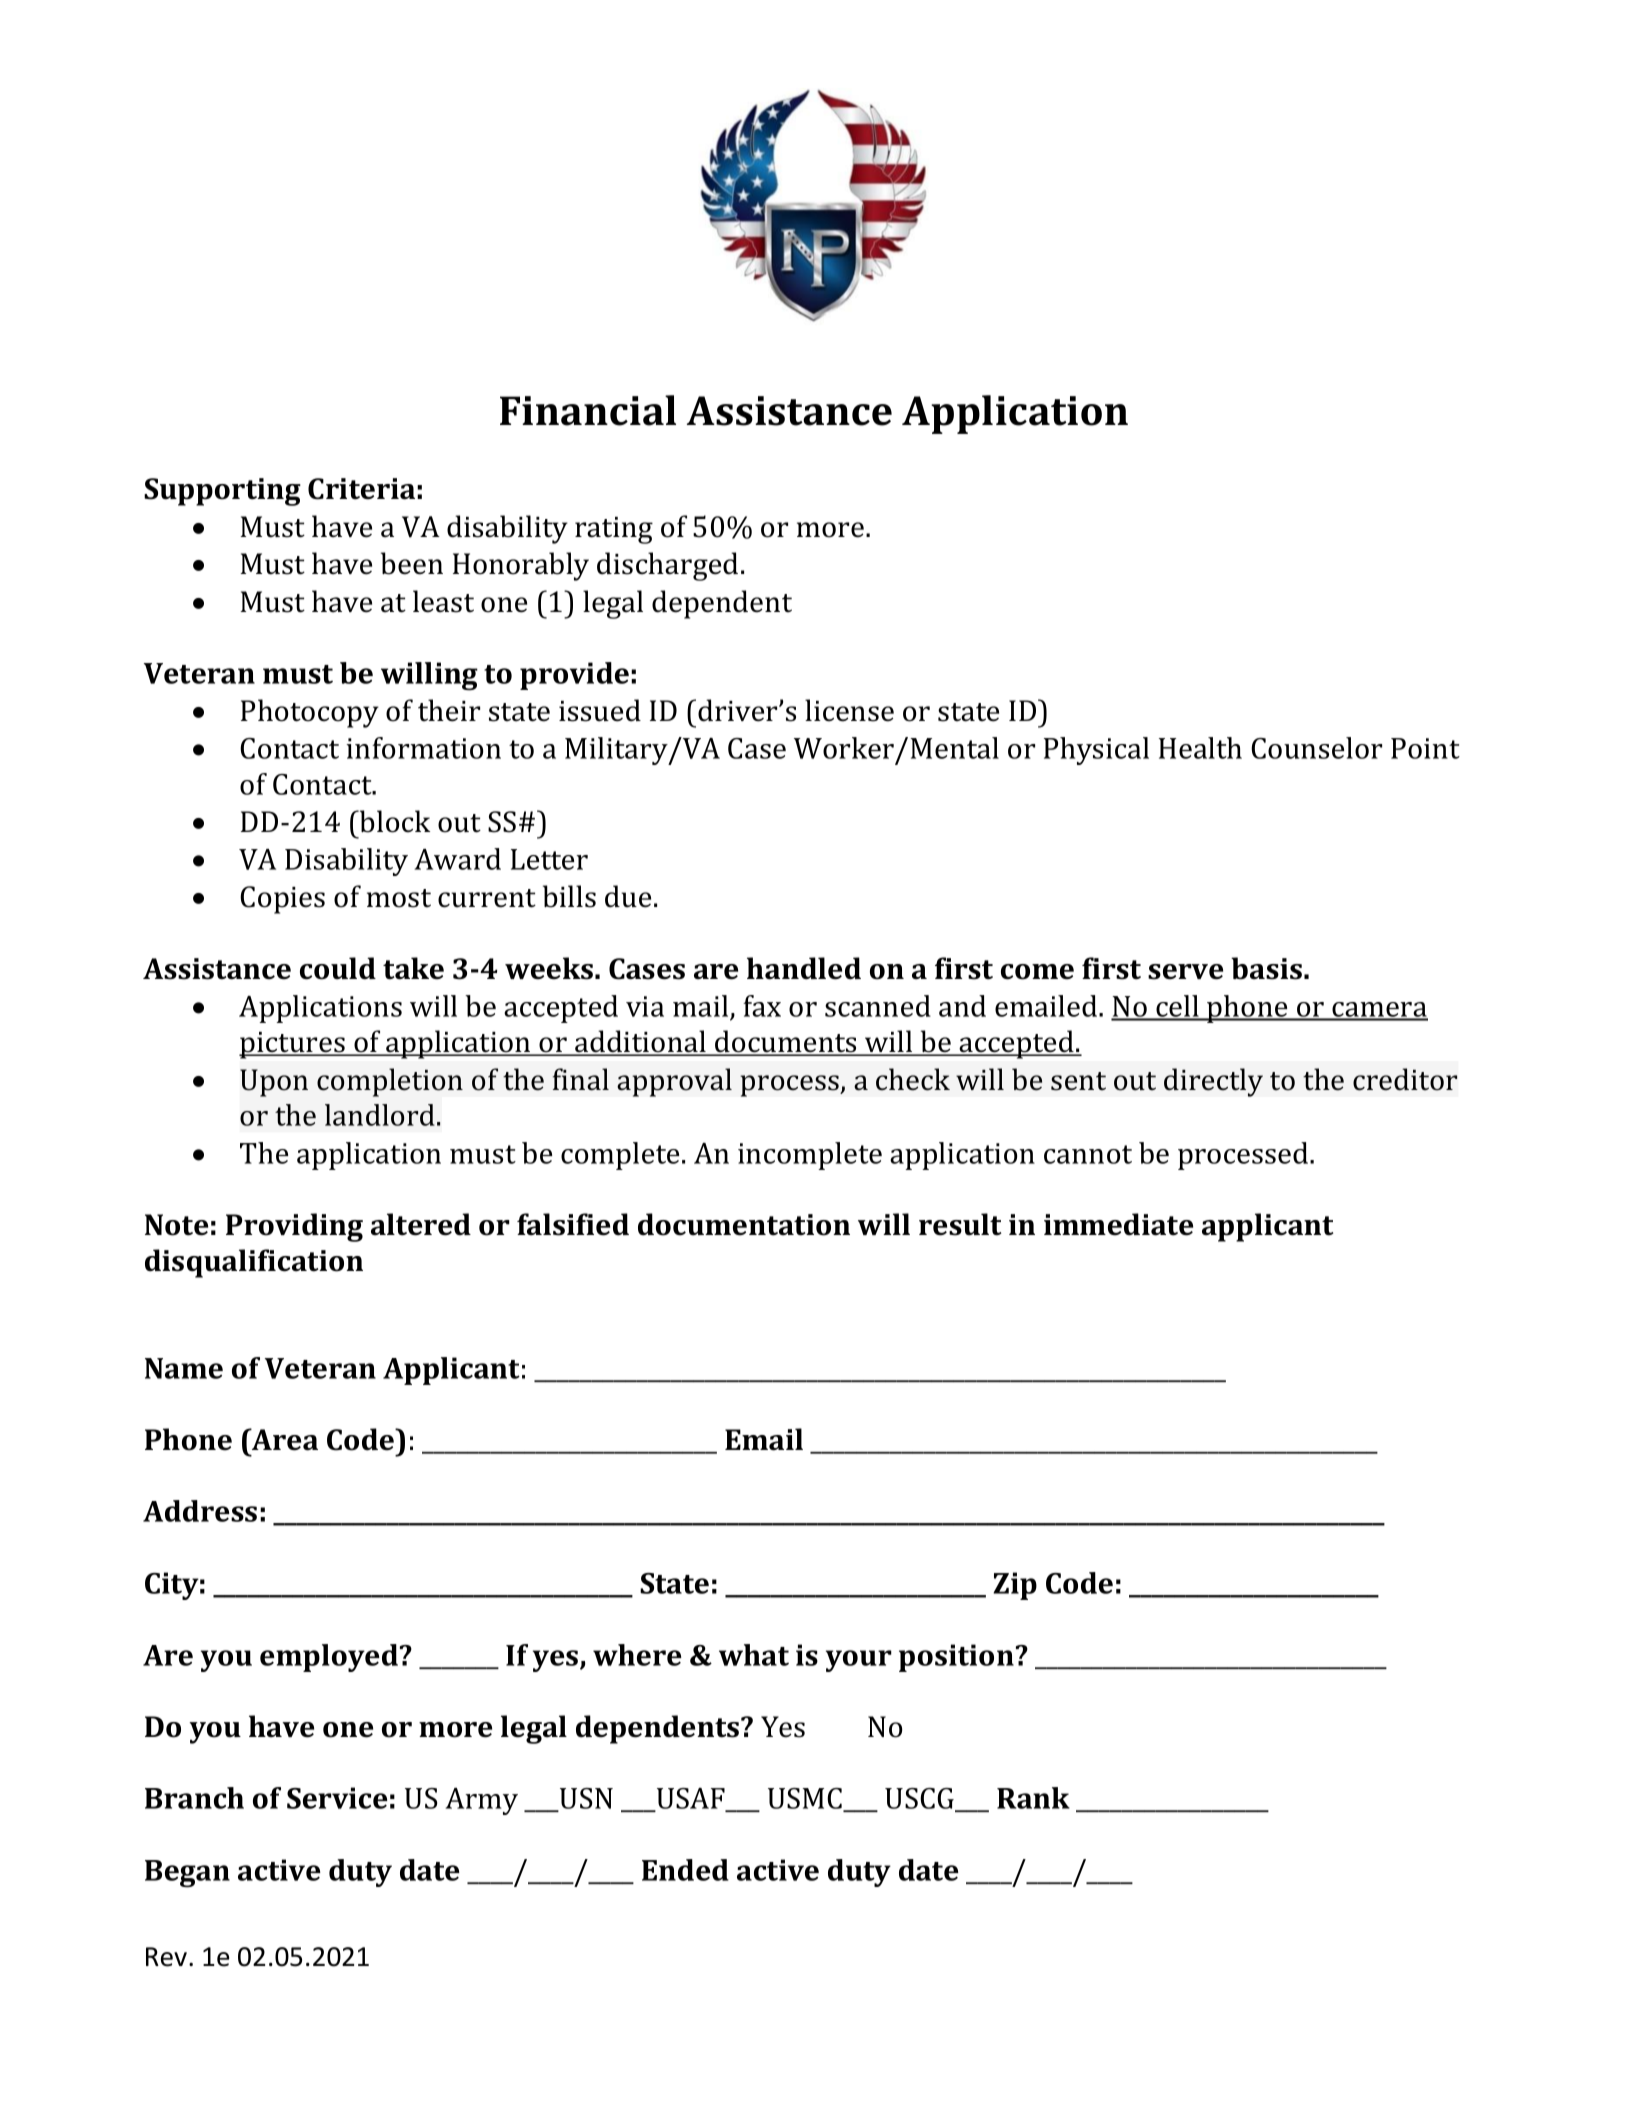 The image size is (1628, 2106). I want to click on Ended, so click(685, 1870).
